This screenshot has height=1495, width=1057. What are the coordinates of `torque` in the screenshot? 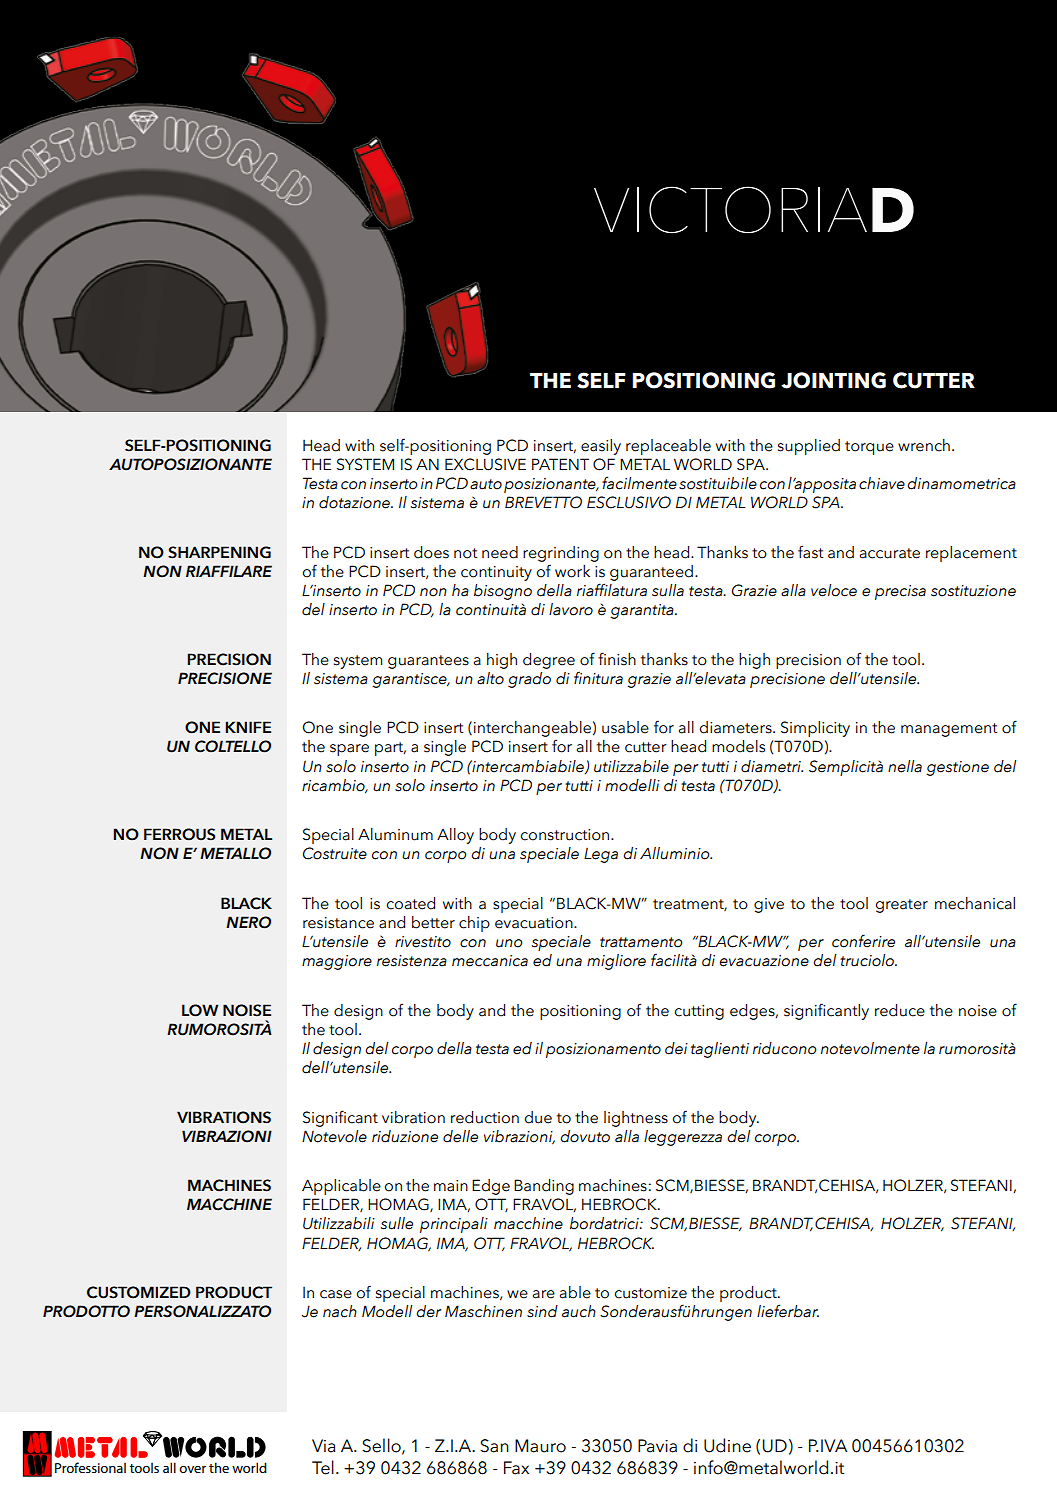 It's located at (869, 448).
